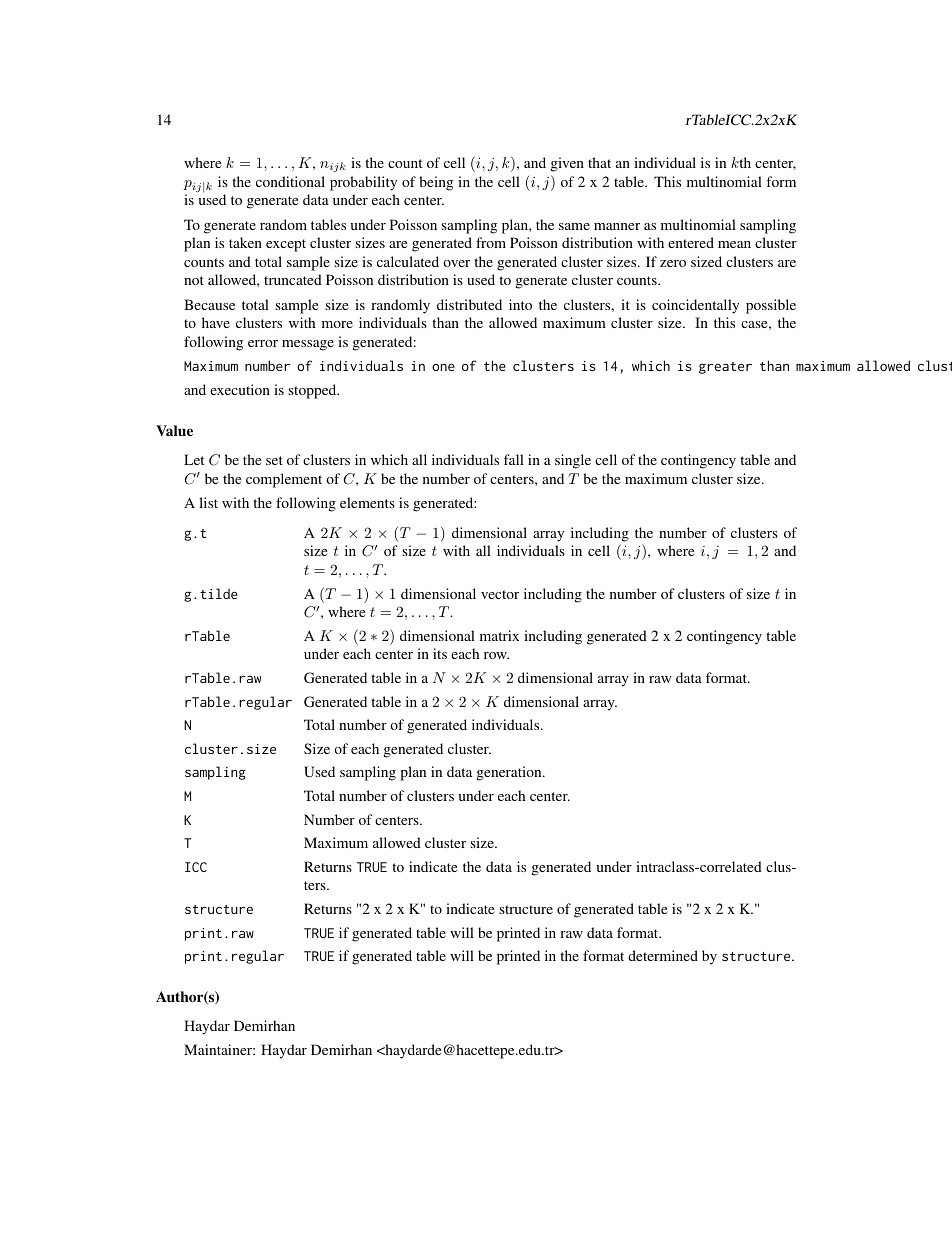  I want to click on fall, so click(514, 459).
